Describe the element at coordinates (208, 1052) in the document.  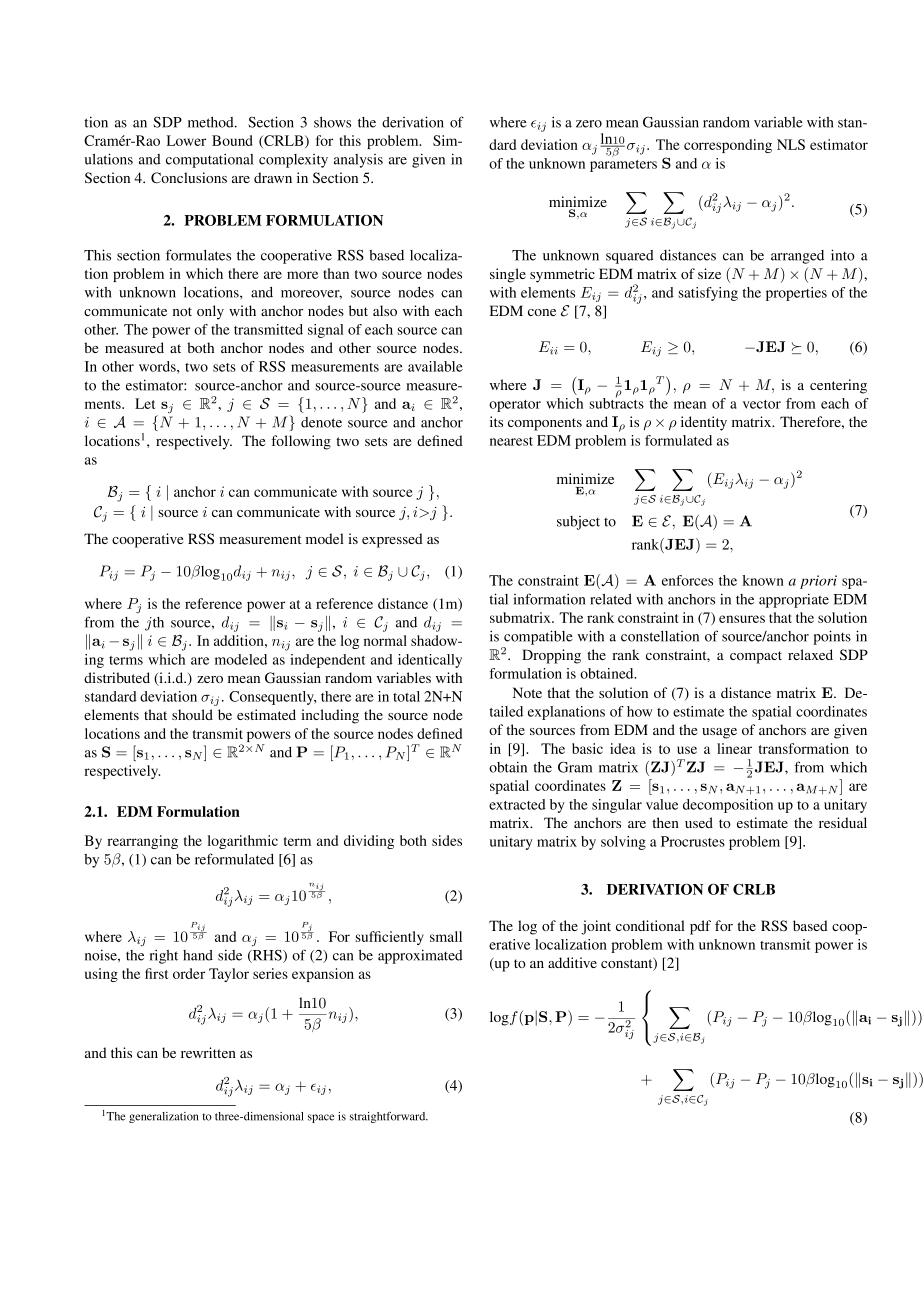
I see `rewritten` at that location.
